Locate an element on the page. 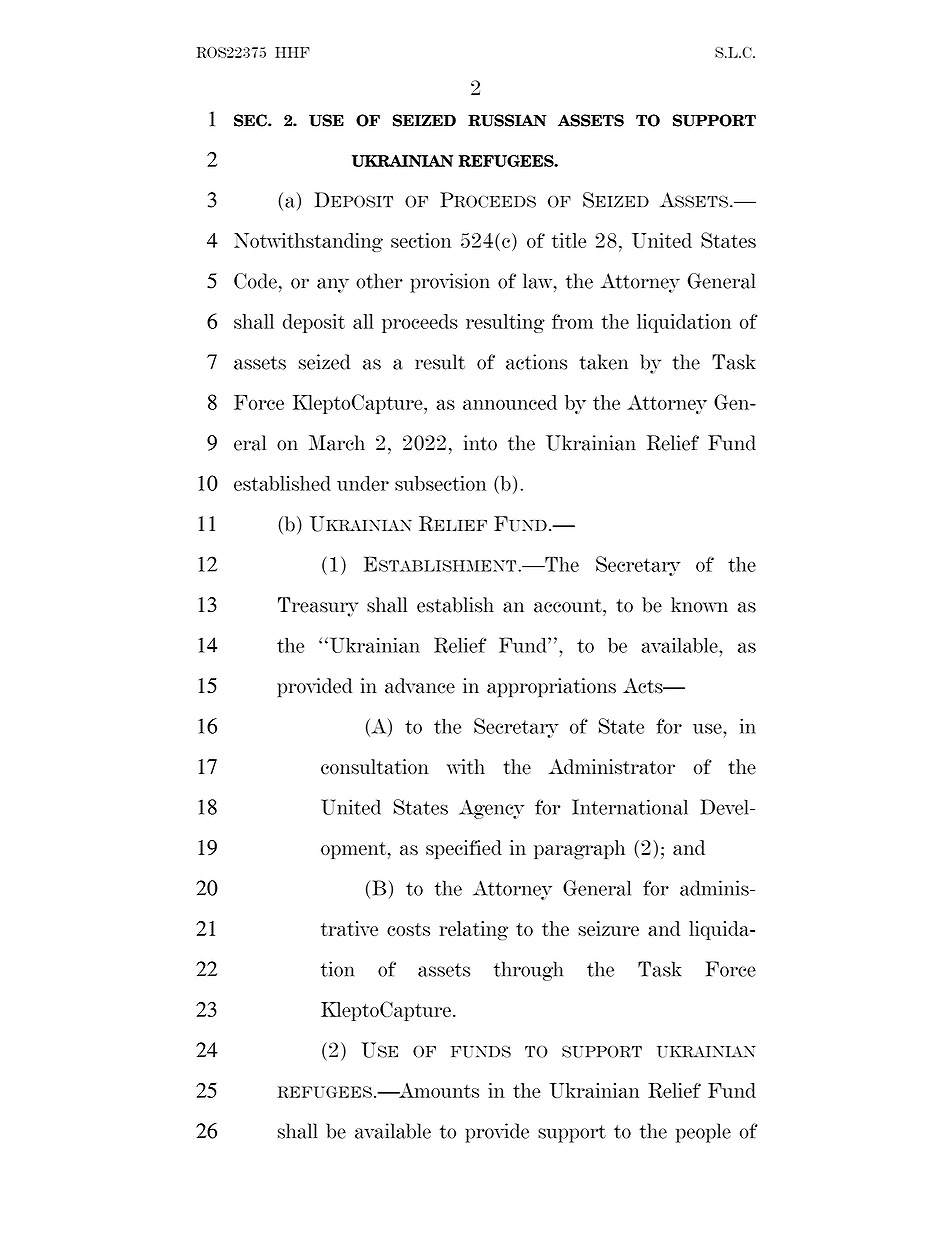  taken is located at coordinates (603, 362).
